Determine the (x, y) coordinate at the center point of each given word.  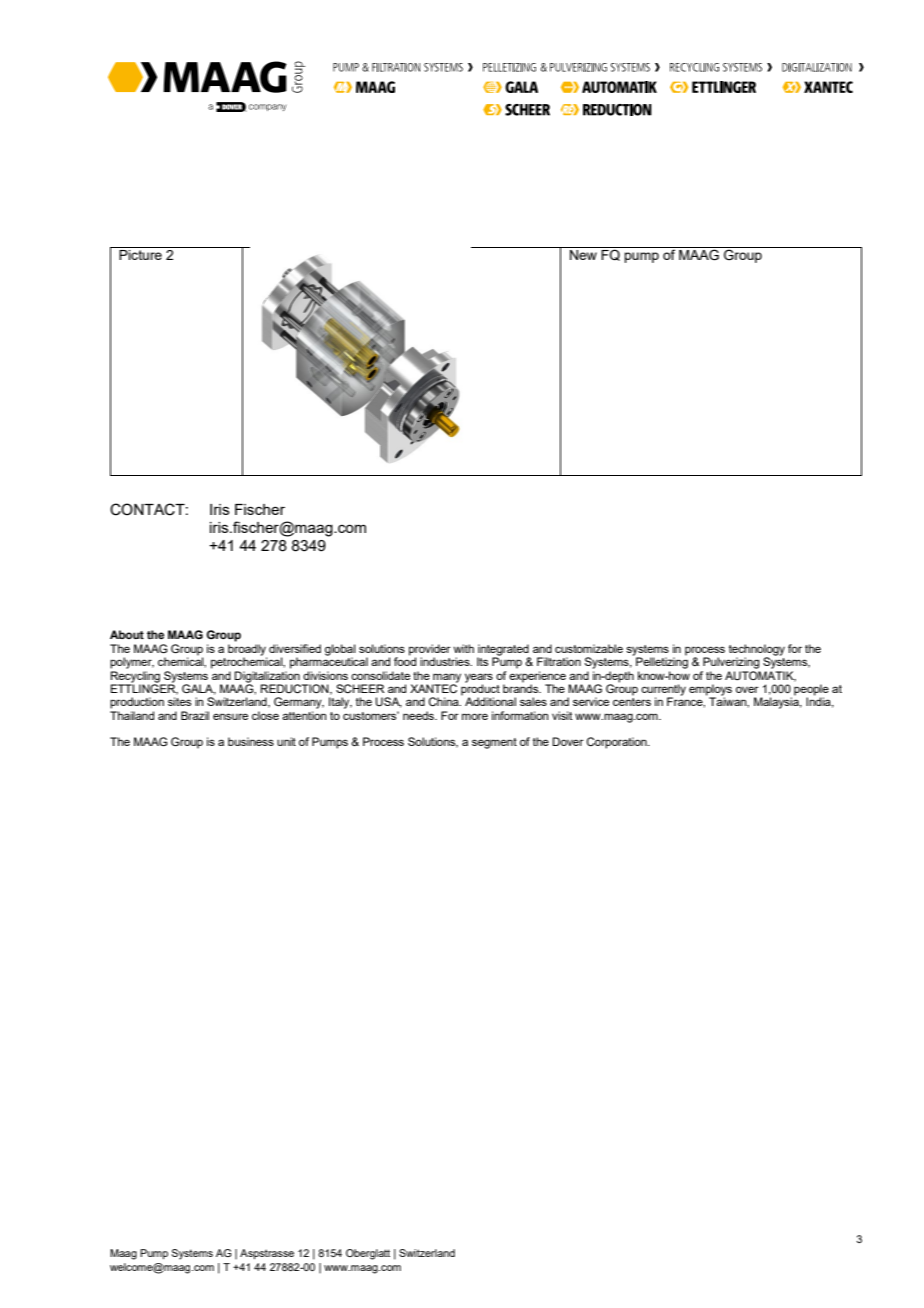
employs (710, 691)
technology (757, 651)
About (127, 634)
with (463, 648)
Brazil (195, 715)
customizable (589, 648)
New (583, 255)
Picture (140, 255)
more (475, 716)
